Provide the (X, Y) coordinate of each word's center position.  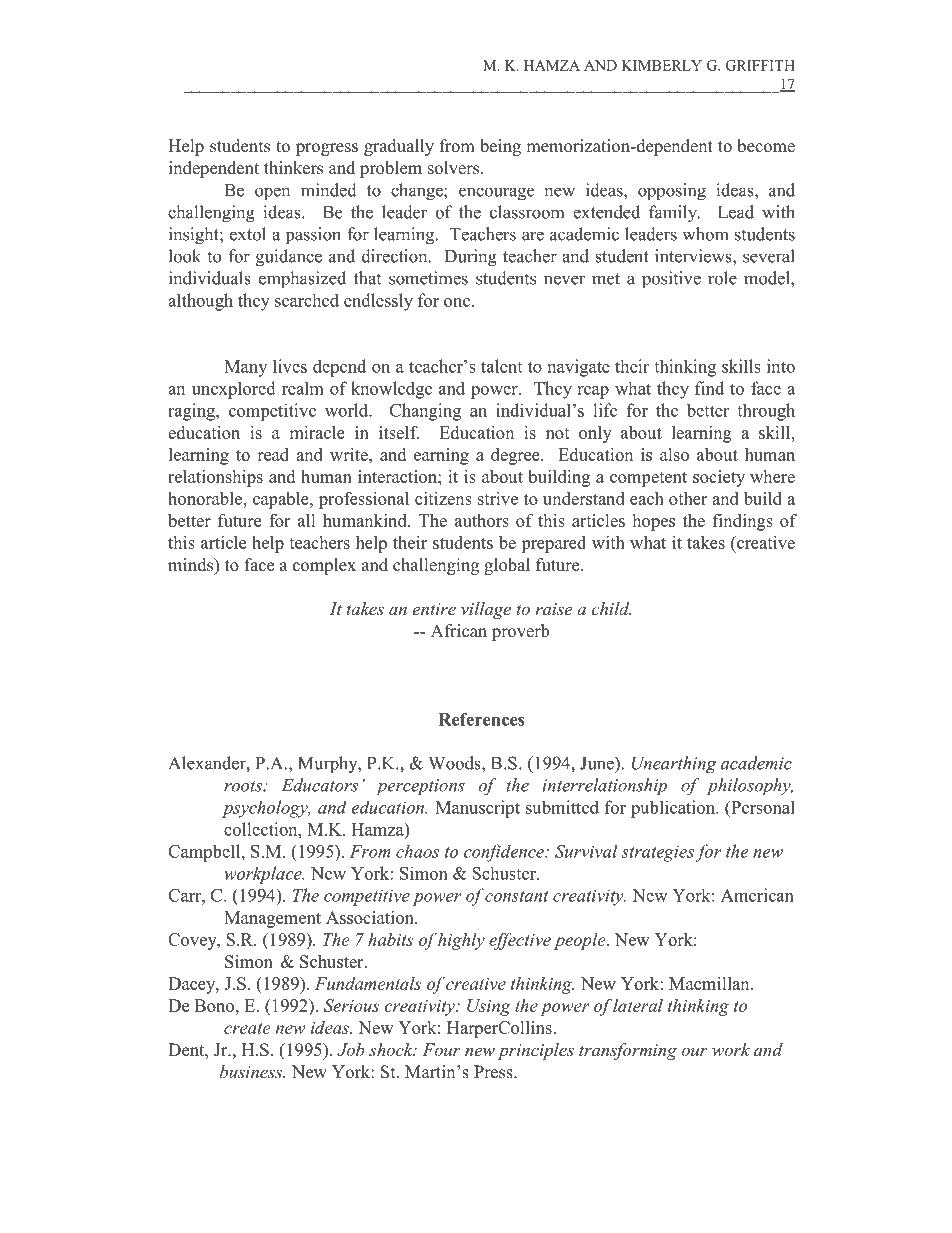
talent (501, 366)
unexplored (234, 390)
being (500, 147)
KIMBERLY (662, 65)
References (481, 719)
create (247, 1028)
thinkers (293, 168)
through (766, 412)
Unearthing (673, 765)
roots (244, 786)
